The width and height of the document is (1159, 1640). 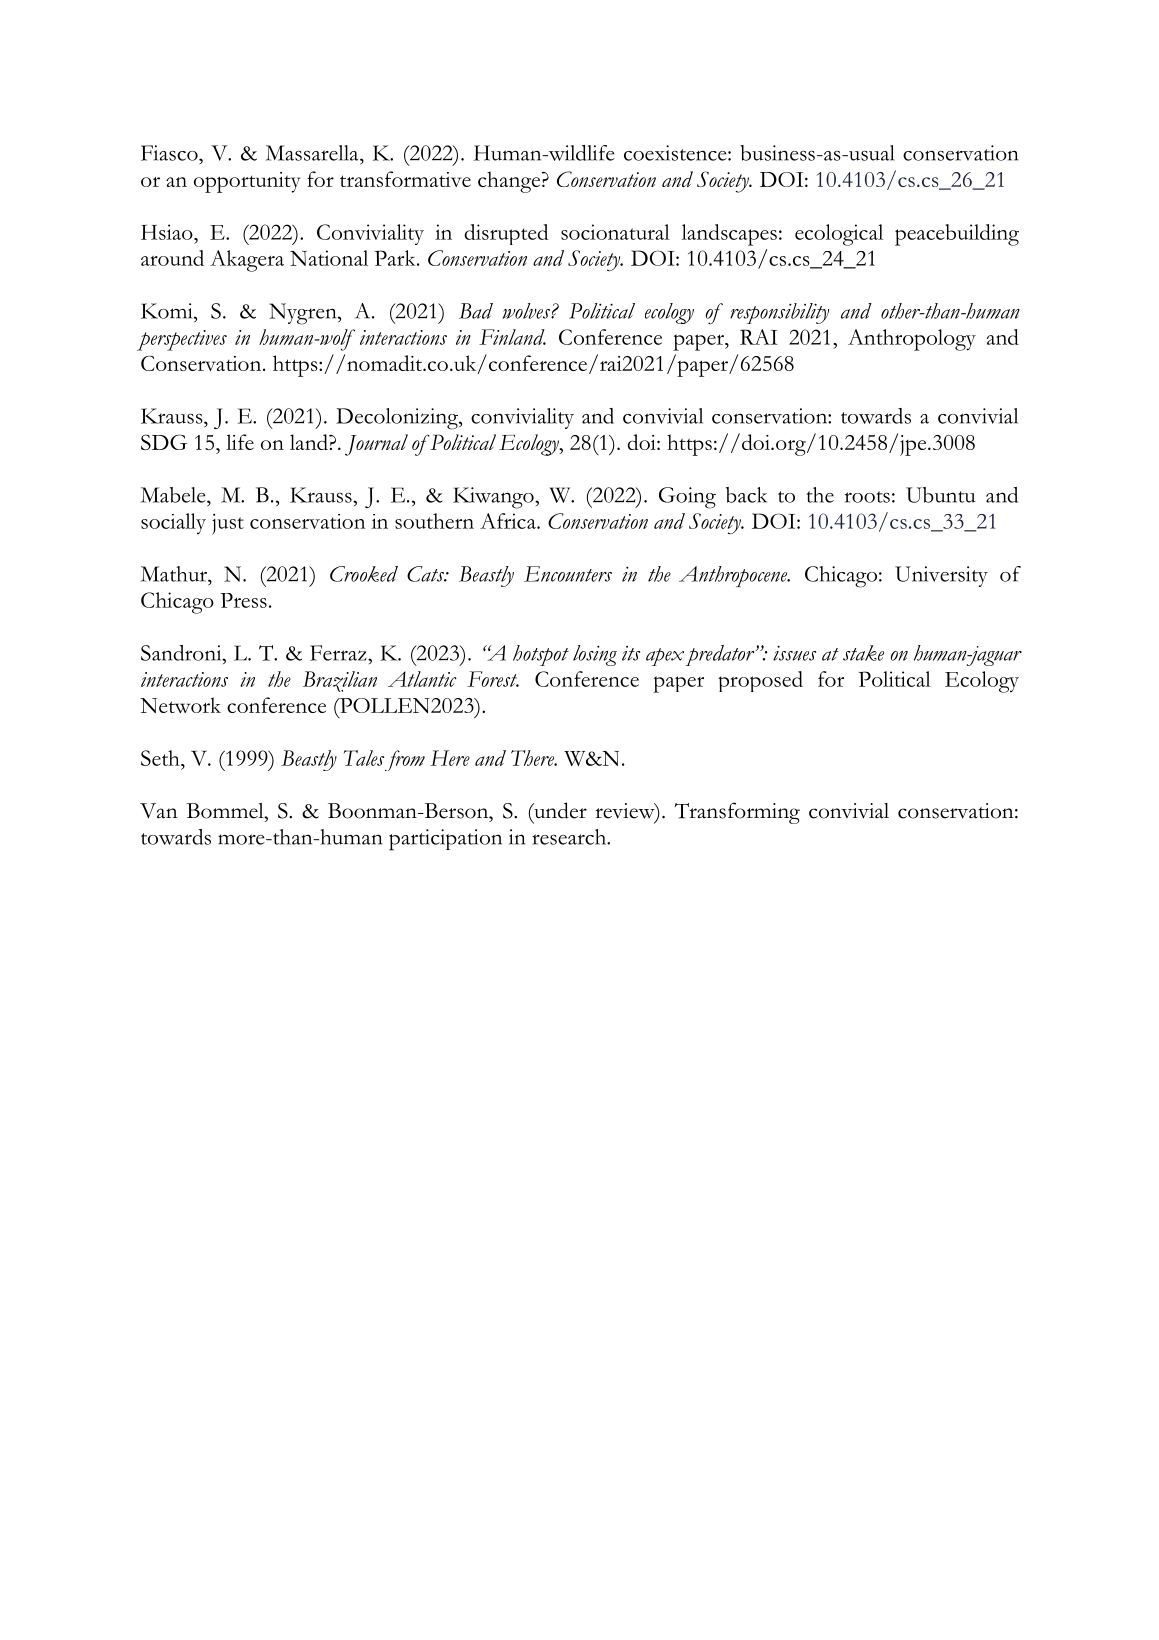 I want to click on perspectives, so click(x=182, y=340).
